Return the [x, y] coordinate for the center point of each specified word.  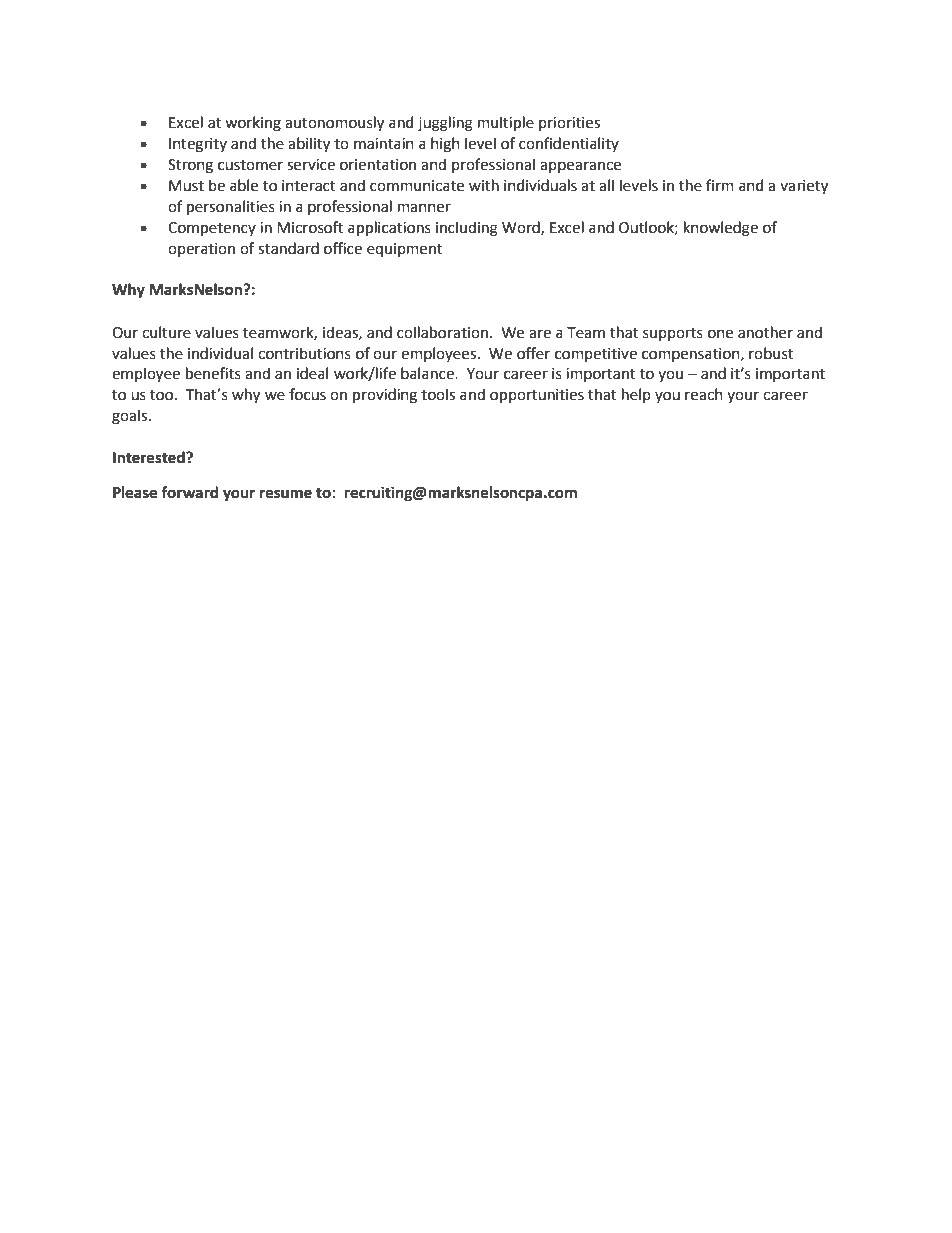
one [720, 334]
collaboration [442, 332]
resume [286, 494]
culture [166, 332]
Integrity [198, 145]
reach [704, 394]
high [445, 145]
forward [189, 492]
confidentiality [569, 144]
